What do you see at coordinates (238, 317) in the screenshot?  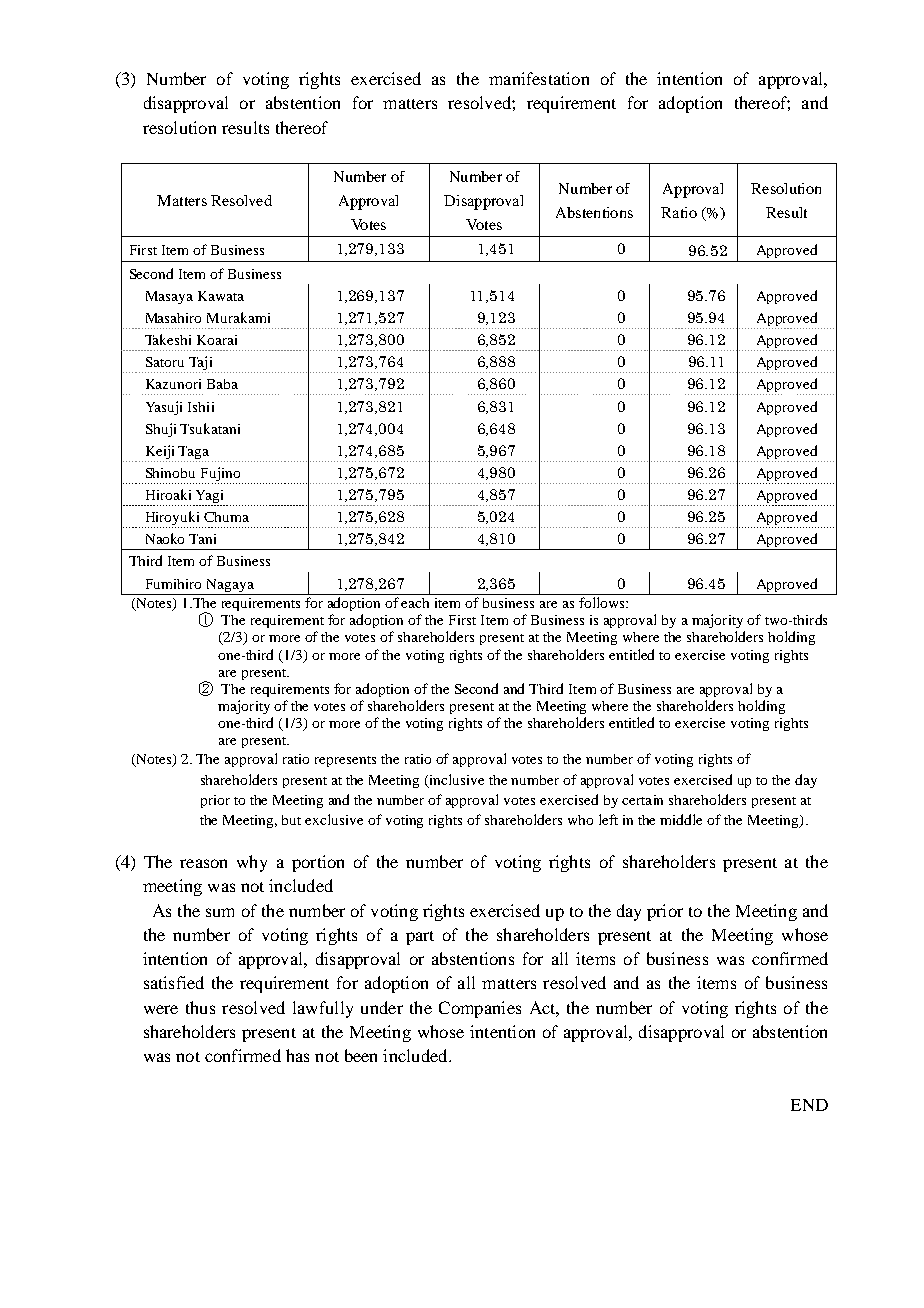 I see `Murakami` at bounding box center [238, 317].
